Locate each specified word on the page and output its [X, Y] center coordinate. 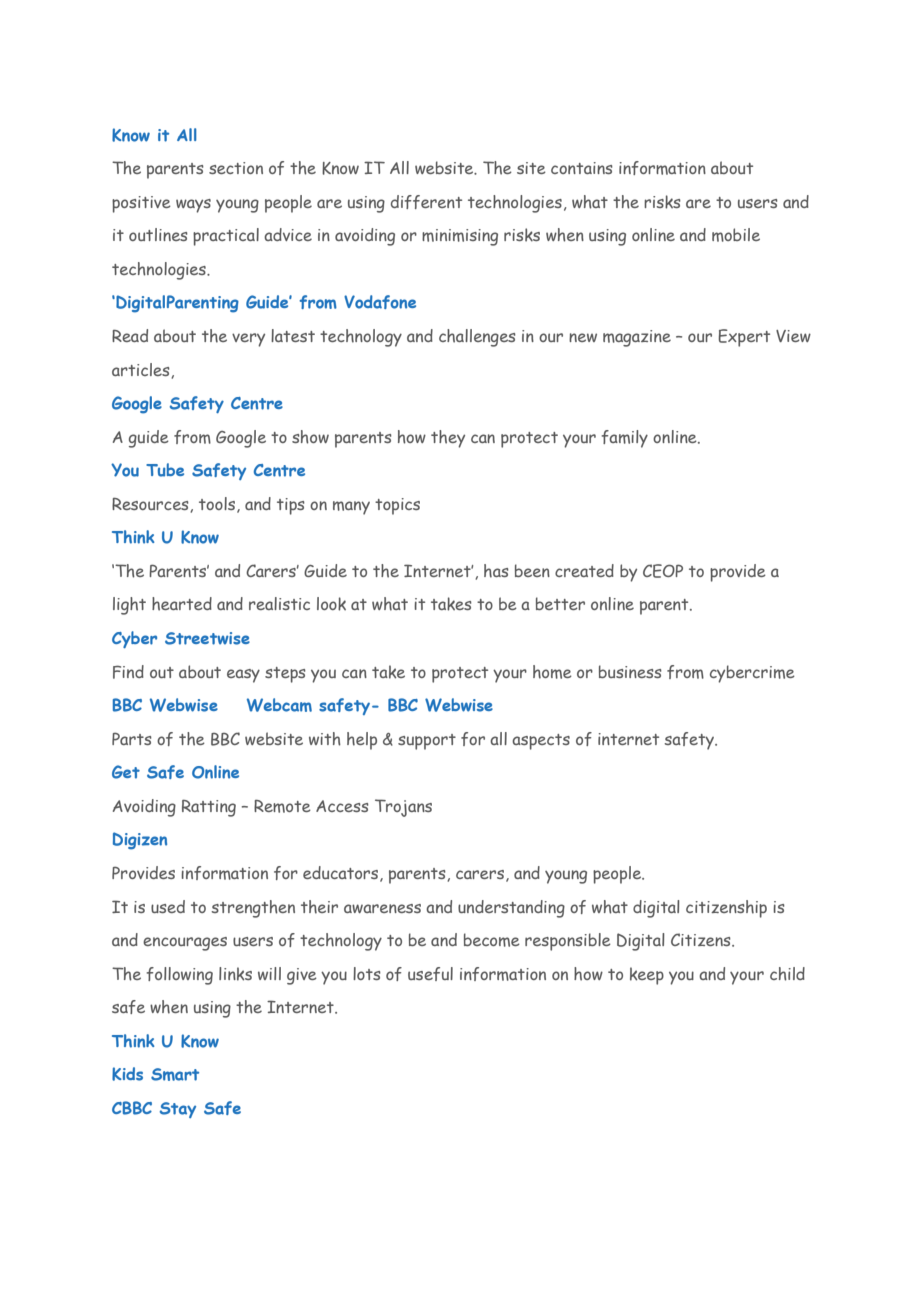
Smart [175, 1074]
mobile [736, 235]
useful [430, 974]
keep [647, 976]
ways [193, 206]
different [426, 202]
